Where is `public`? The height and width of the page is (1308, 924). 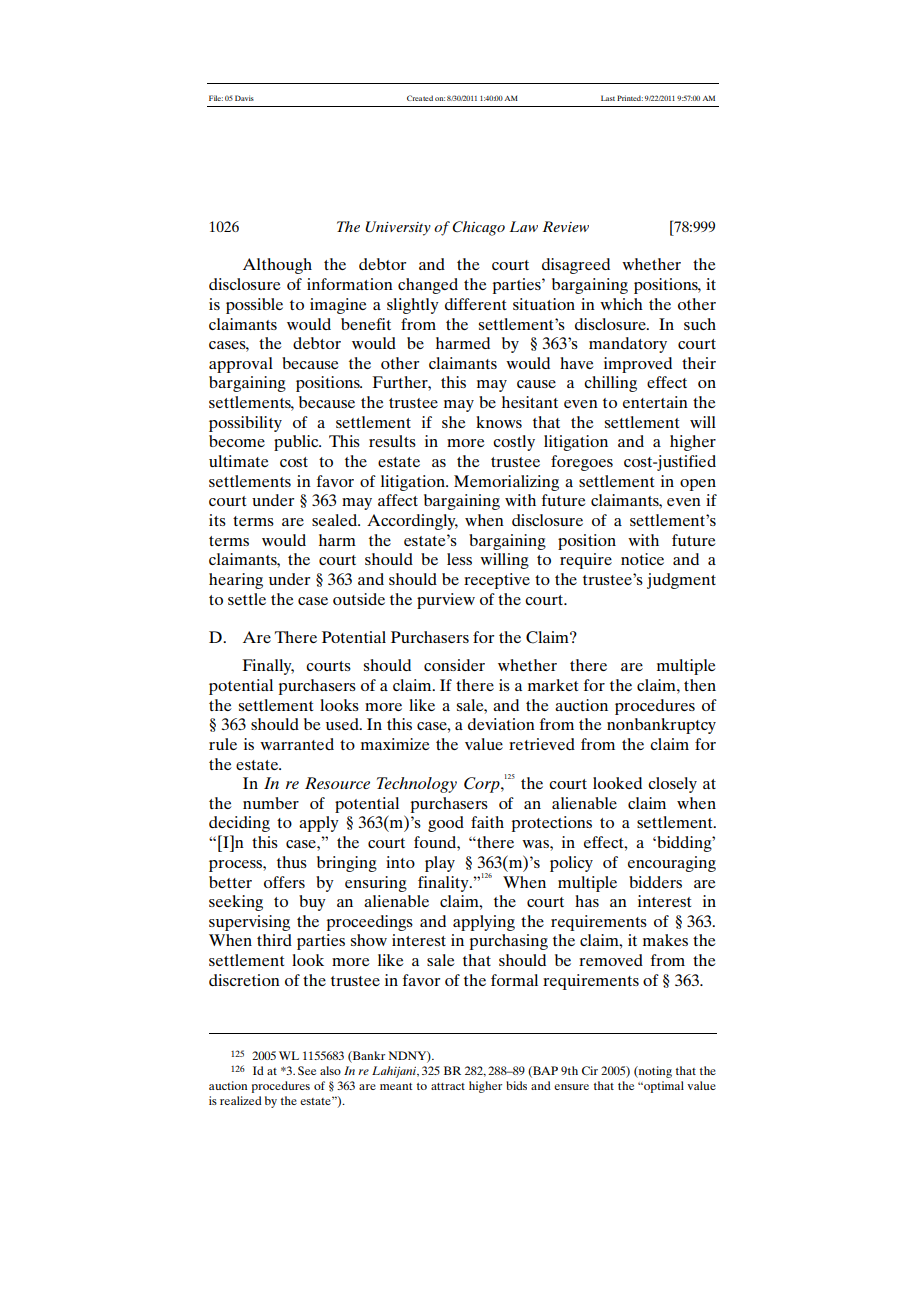
public is located at coordinates (297, 443).
